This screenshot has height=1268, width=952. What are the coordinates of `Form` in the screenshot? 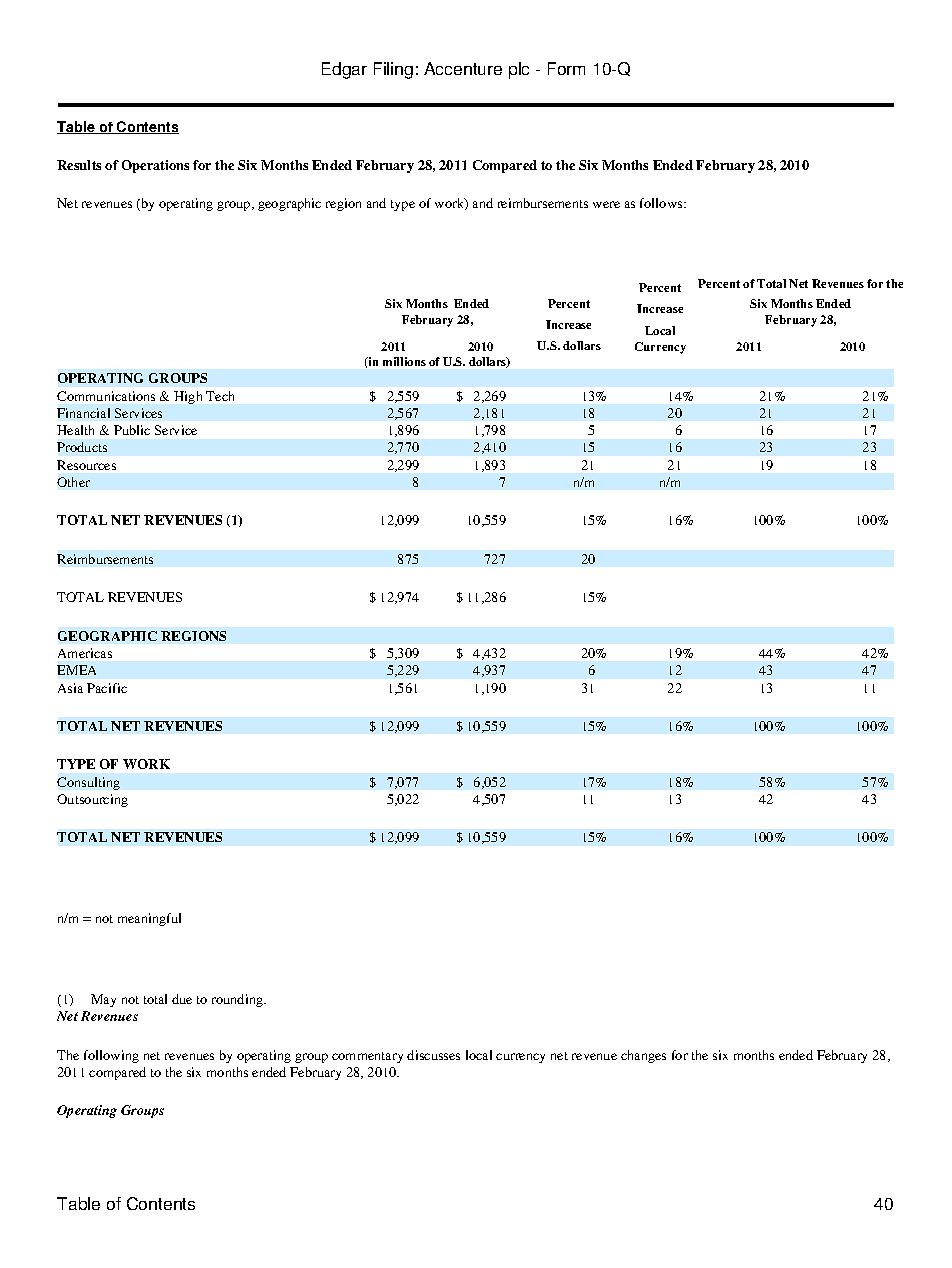 It's located at (566, 68).
